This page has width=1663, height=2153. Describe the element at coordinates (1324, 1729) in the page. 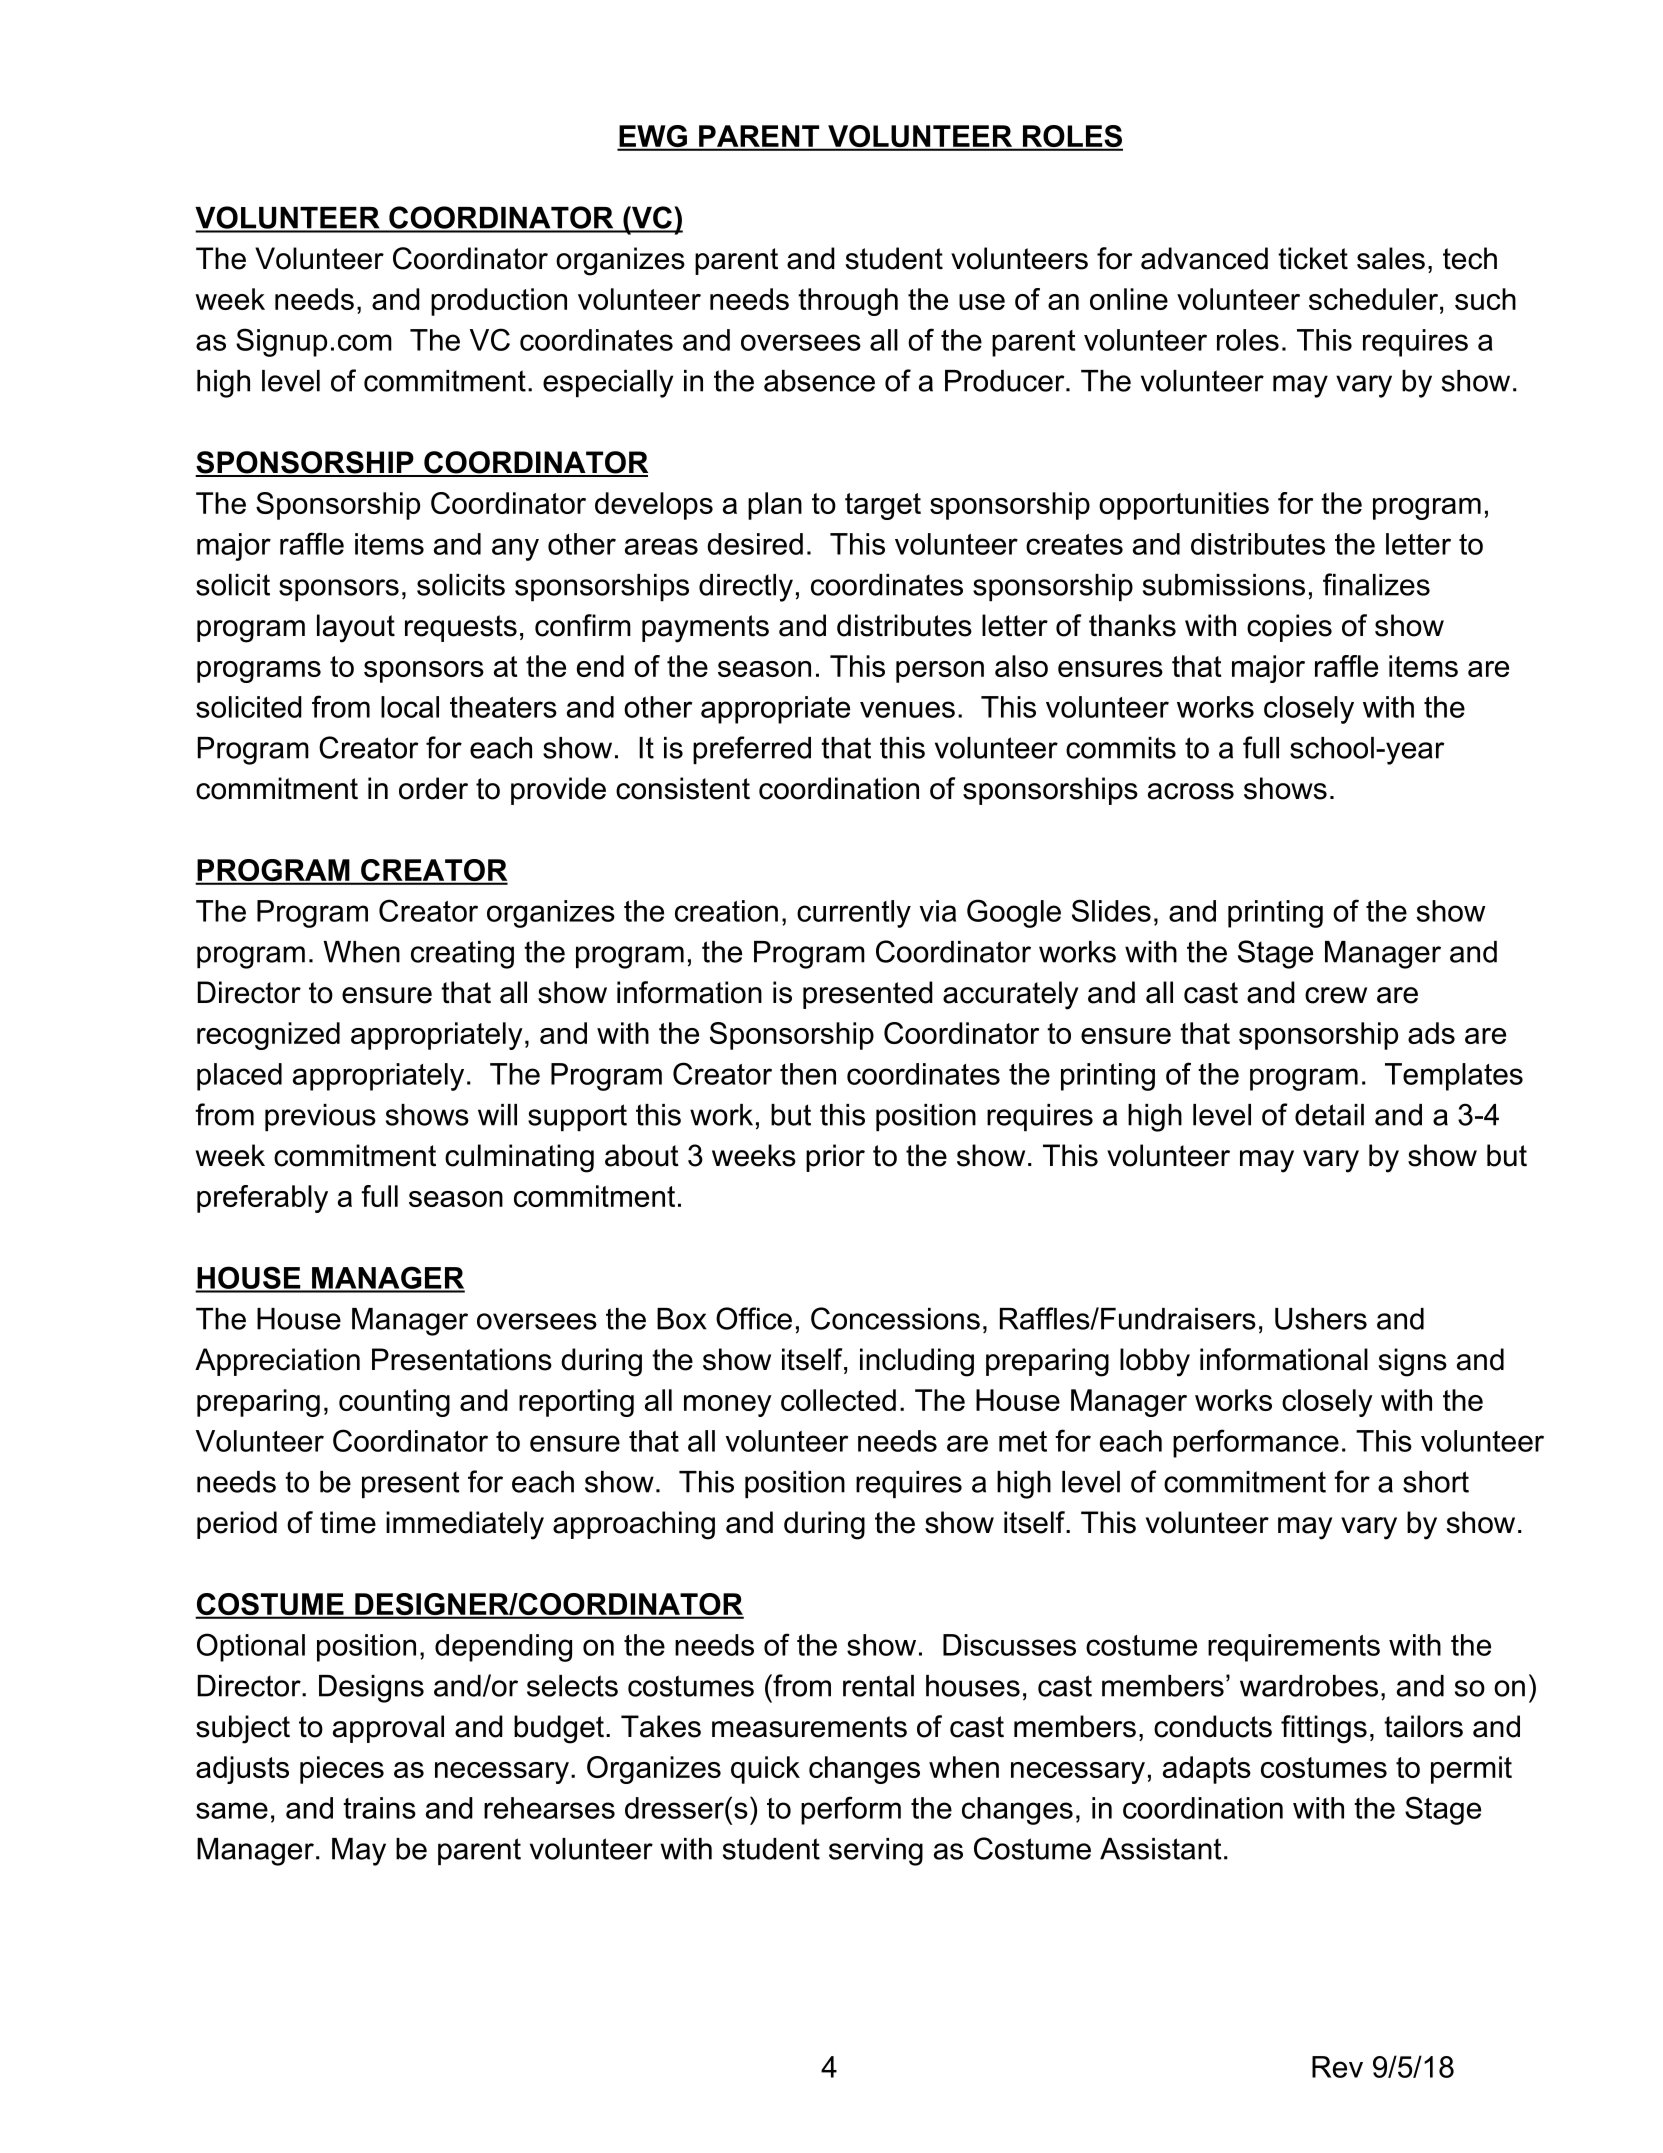

I see `fittings` at that location.
